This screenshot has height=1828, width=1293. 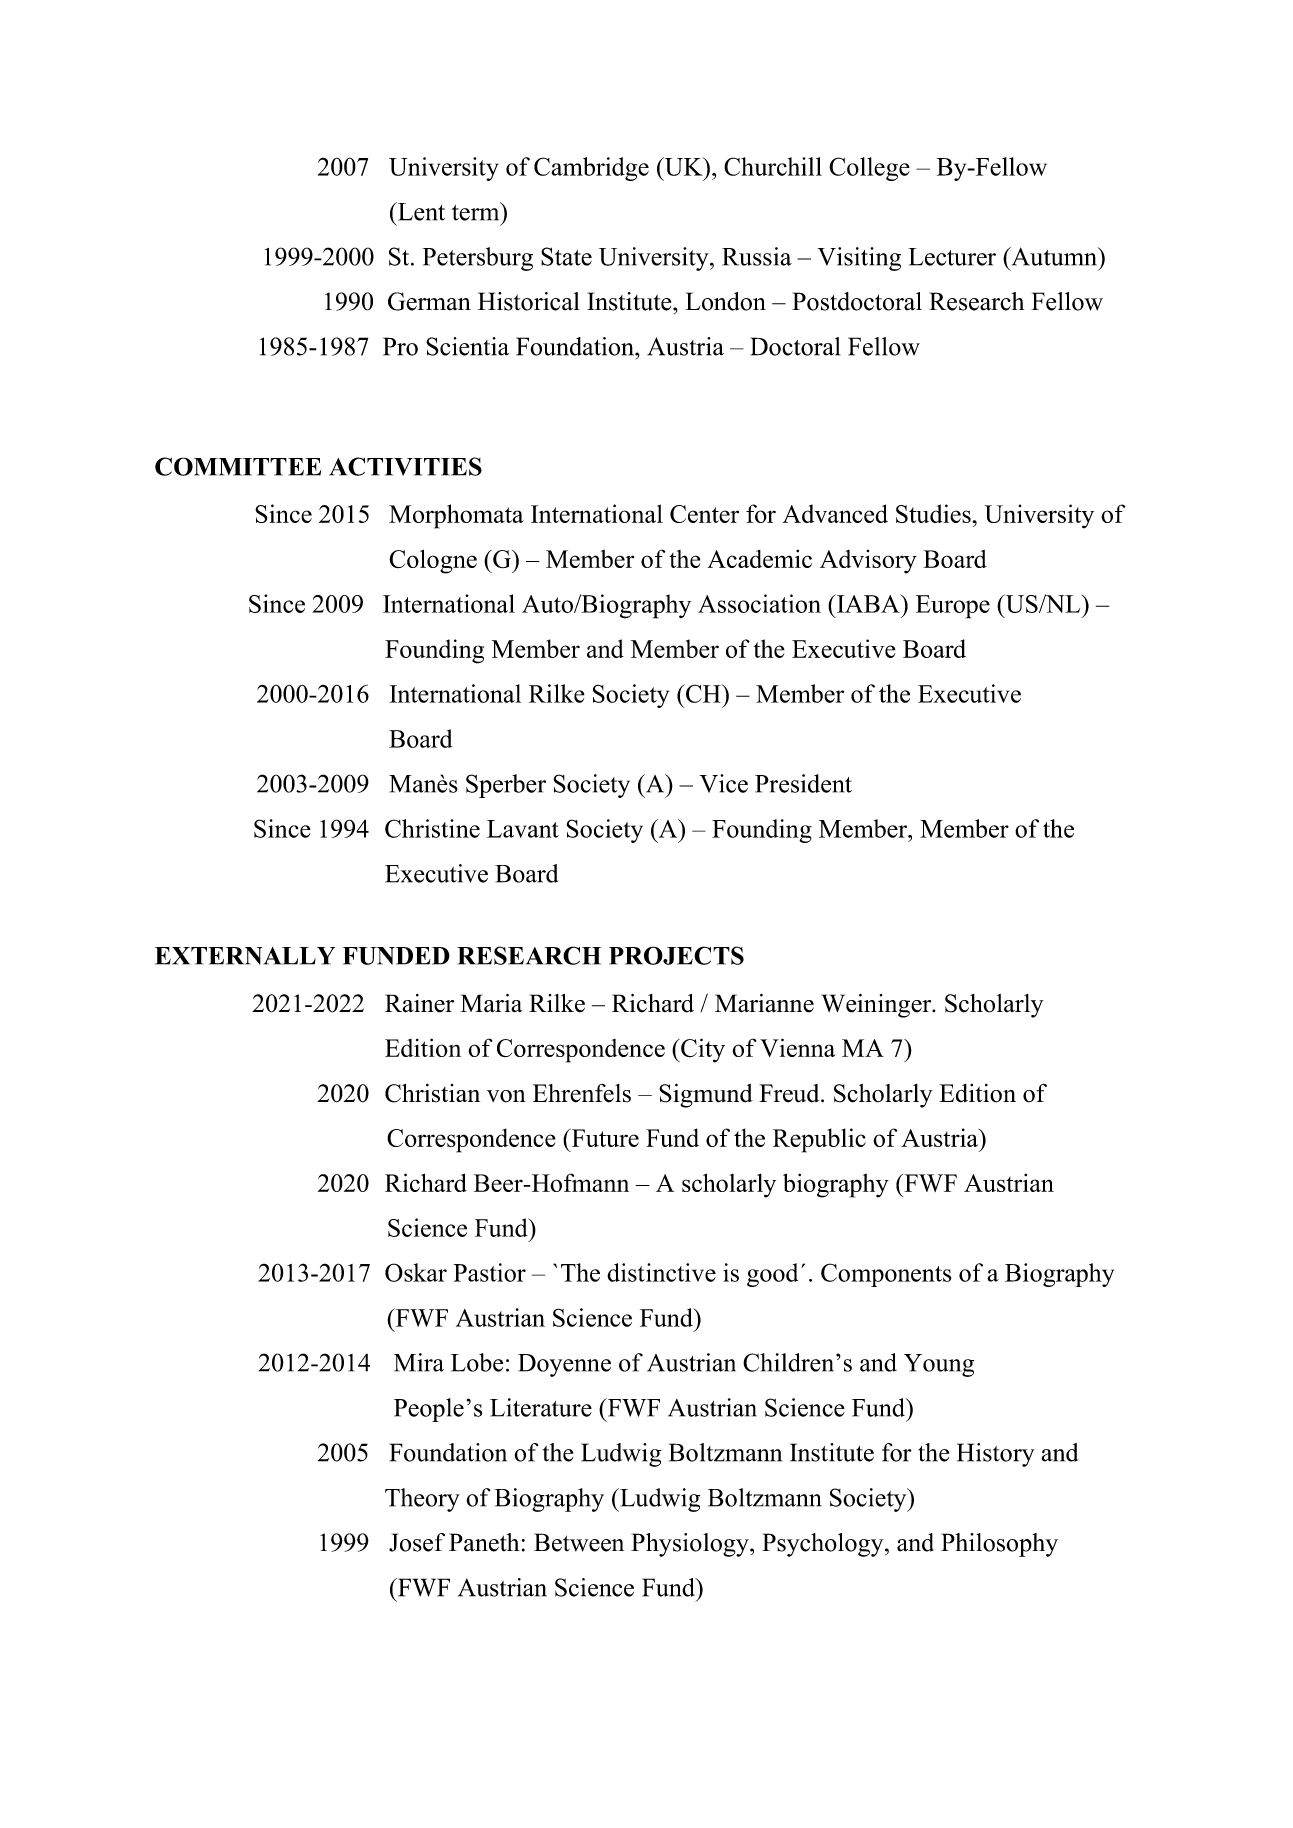 What do you see at coordinates (886, 1275) in the screenshot?
I see `Components` at bounding box center [886, 1275].
